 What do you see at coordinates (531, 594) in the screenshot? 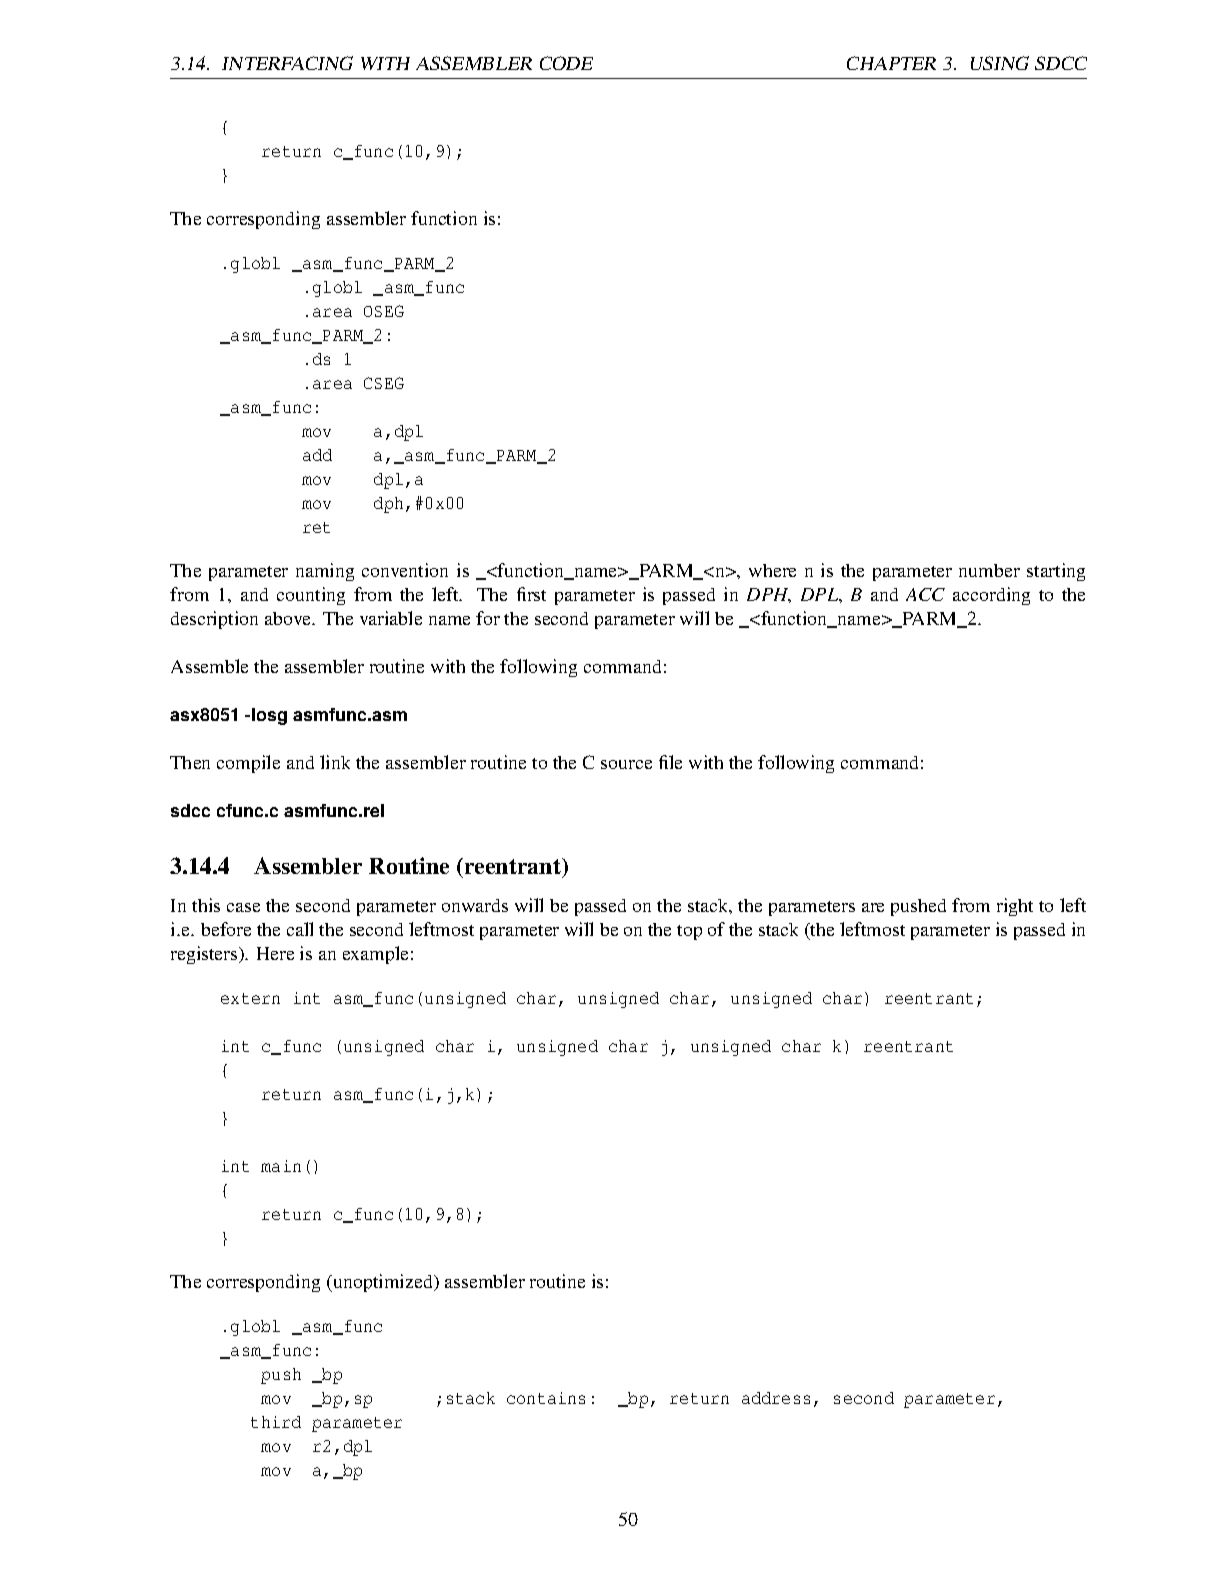
I see `first` at bounding box center [531, 594].
